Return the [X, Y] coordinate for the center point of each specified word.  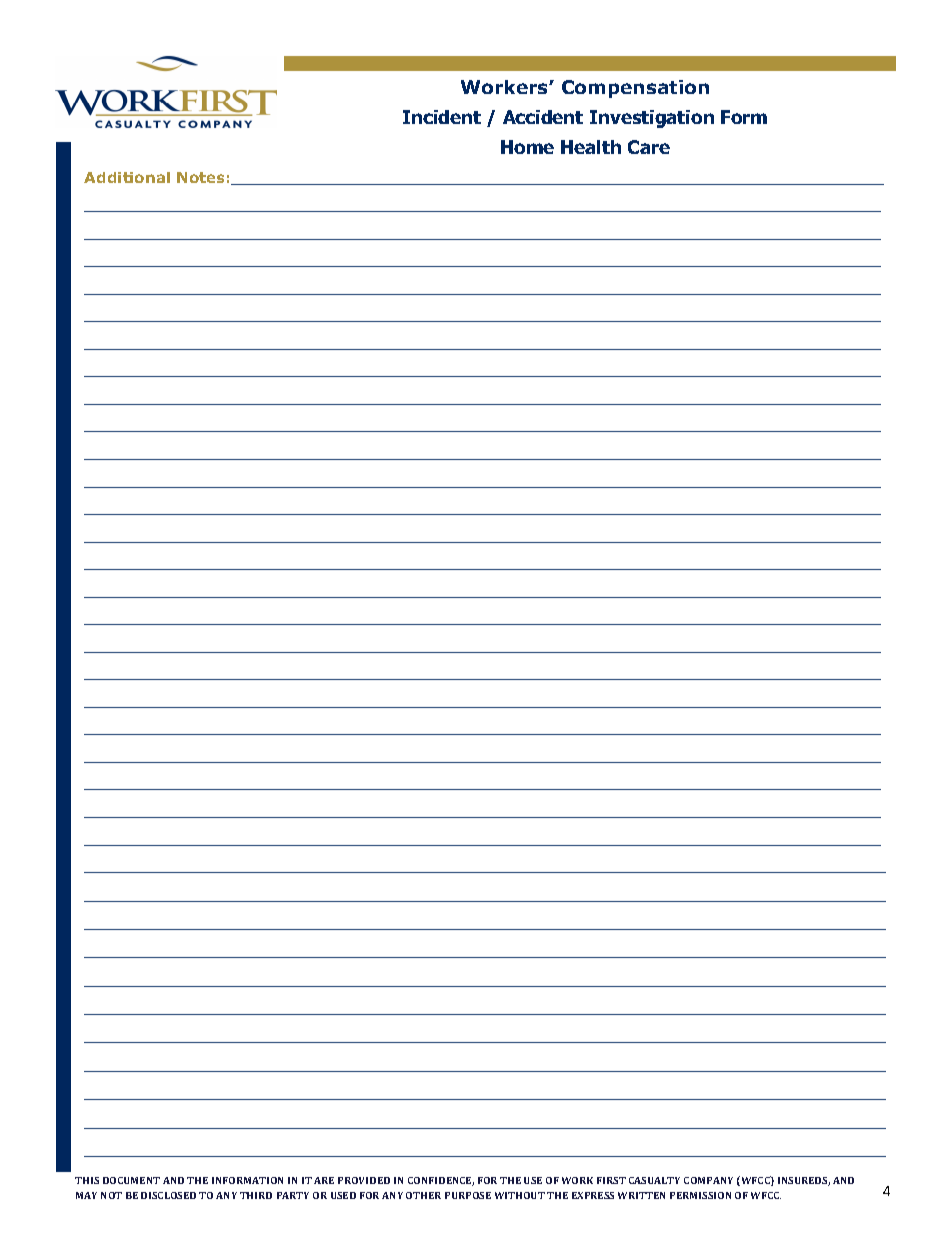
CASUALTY [654, 1180]
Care [649, 147]
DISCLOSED [168, 1195]
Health [591, 147]
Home [527, 147]
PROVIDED [364, 1180]
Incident [442, 117]
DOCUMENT [131, 1180]
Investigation [652, 119]
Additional [127, 177]
